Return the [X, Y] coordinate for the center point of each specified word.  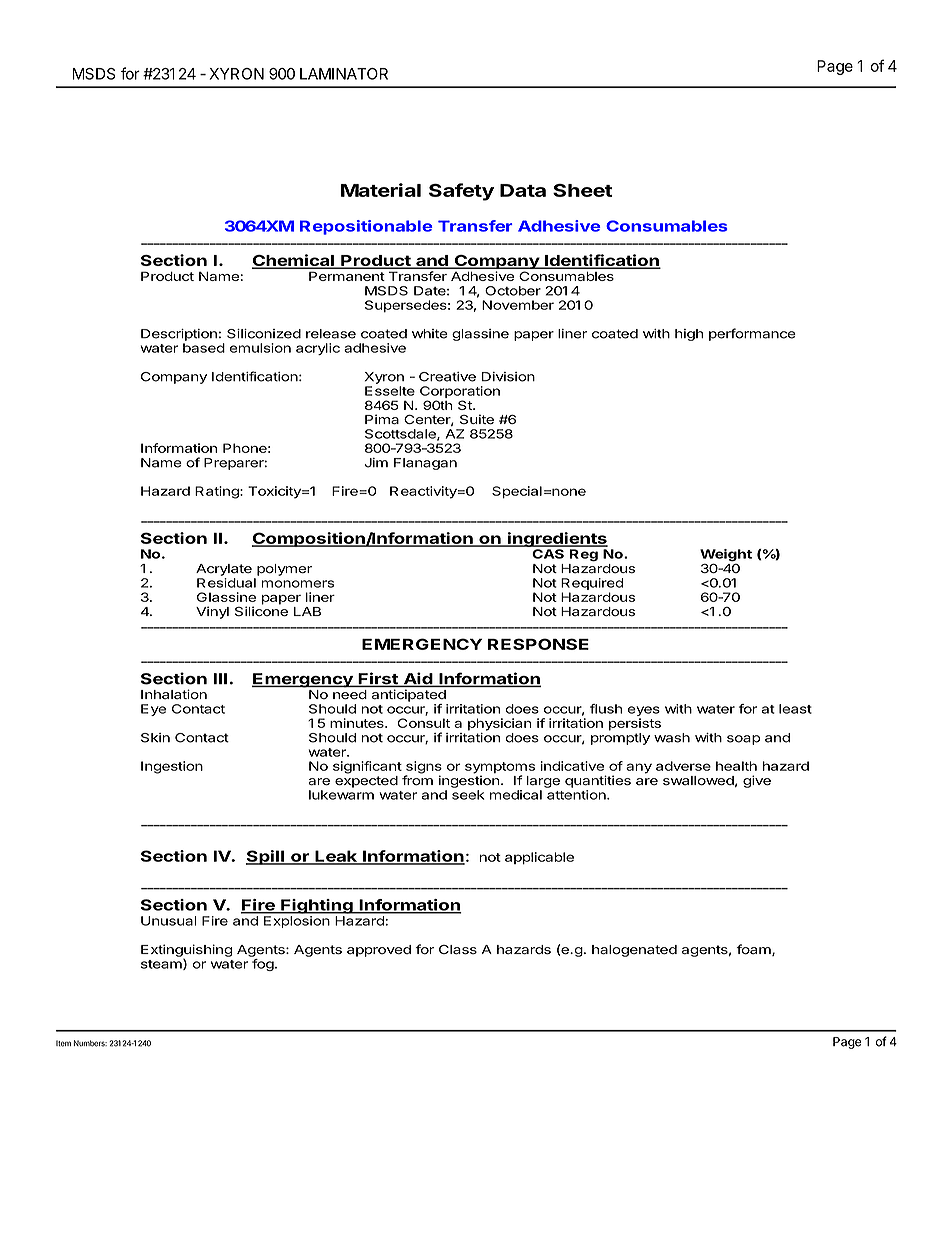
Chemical [294, 261]
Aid [417, 679]
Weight [726, 556]
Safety [461, 192]
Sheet [582, 190]
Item [63, 1043]
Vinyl [212, 612]
